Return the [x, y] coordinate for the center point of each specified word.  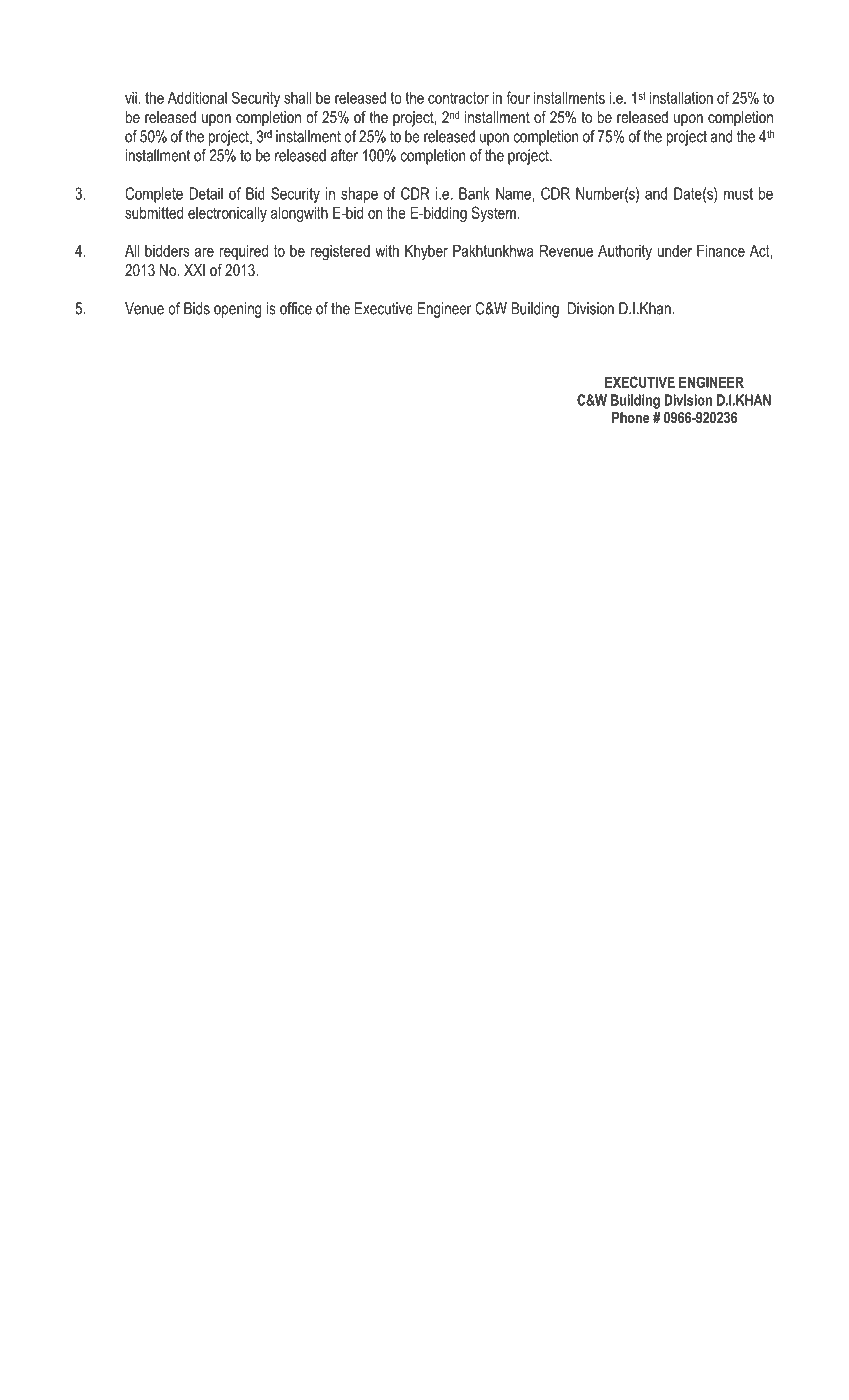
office [296, 308]
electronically [227, 215]
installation [681, 98]
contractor [458, 98]
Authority [625, 252]
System [494, 214]
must [738, 194]
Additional [197, 98]
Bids [197, 308]
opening [237, 310]
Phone [630, 417]
